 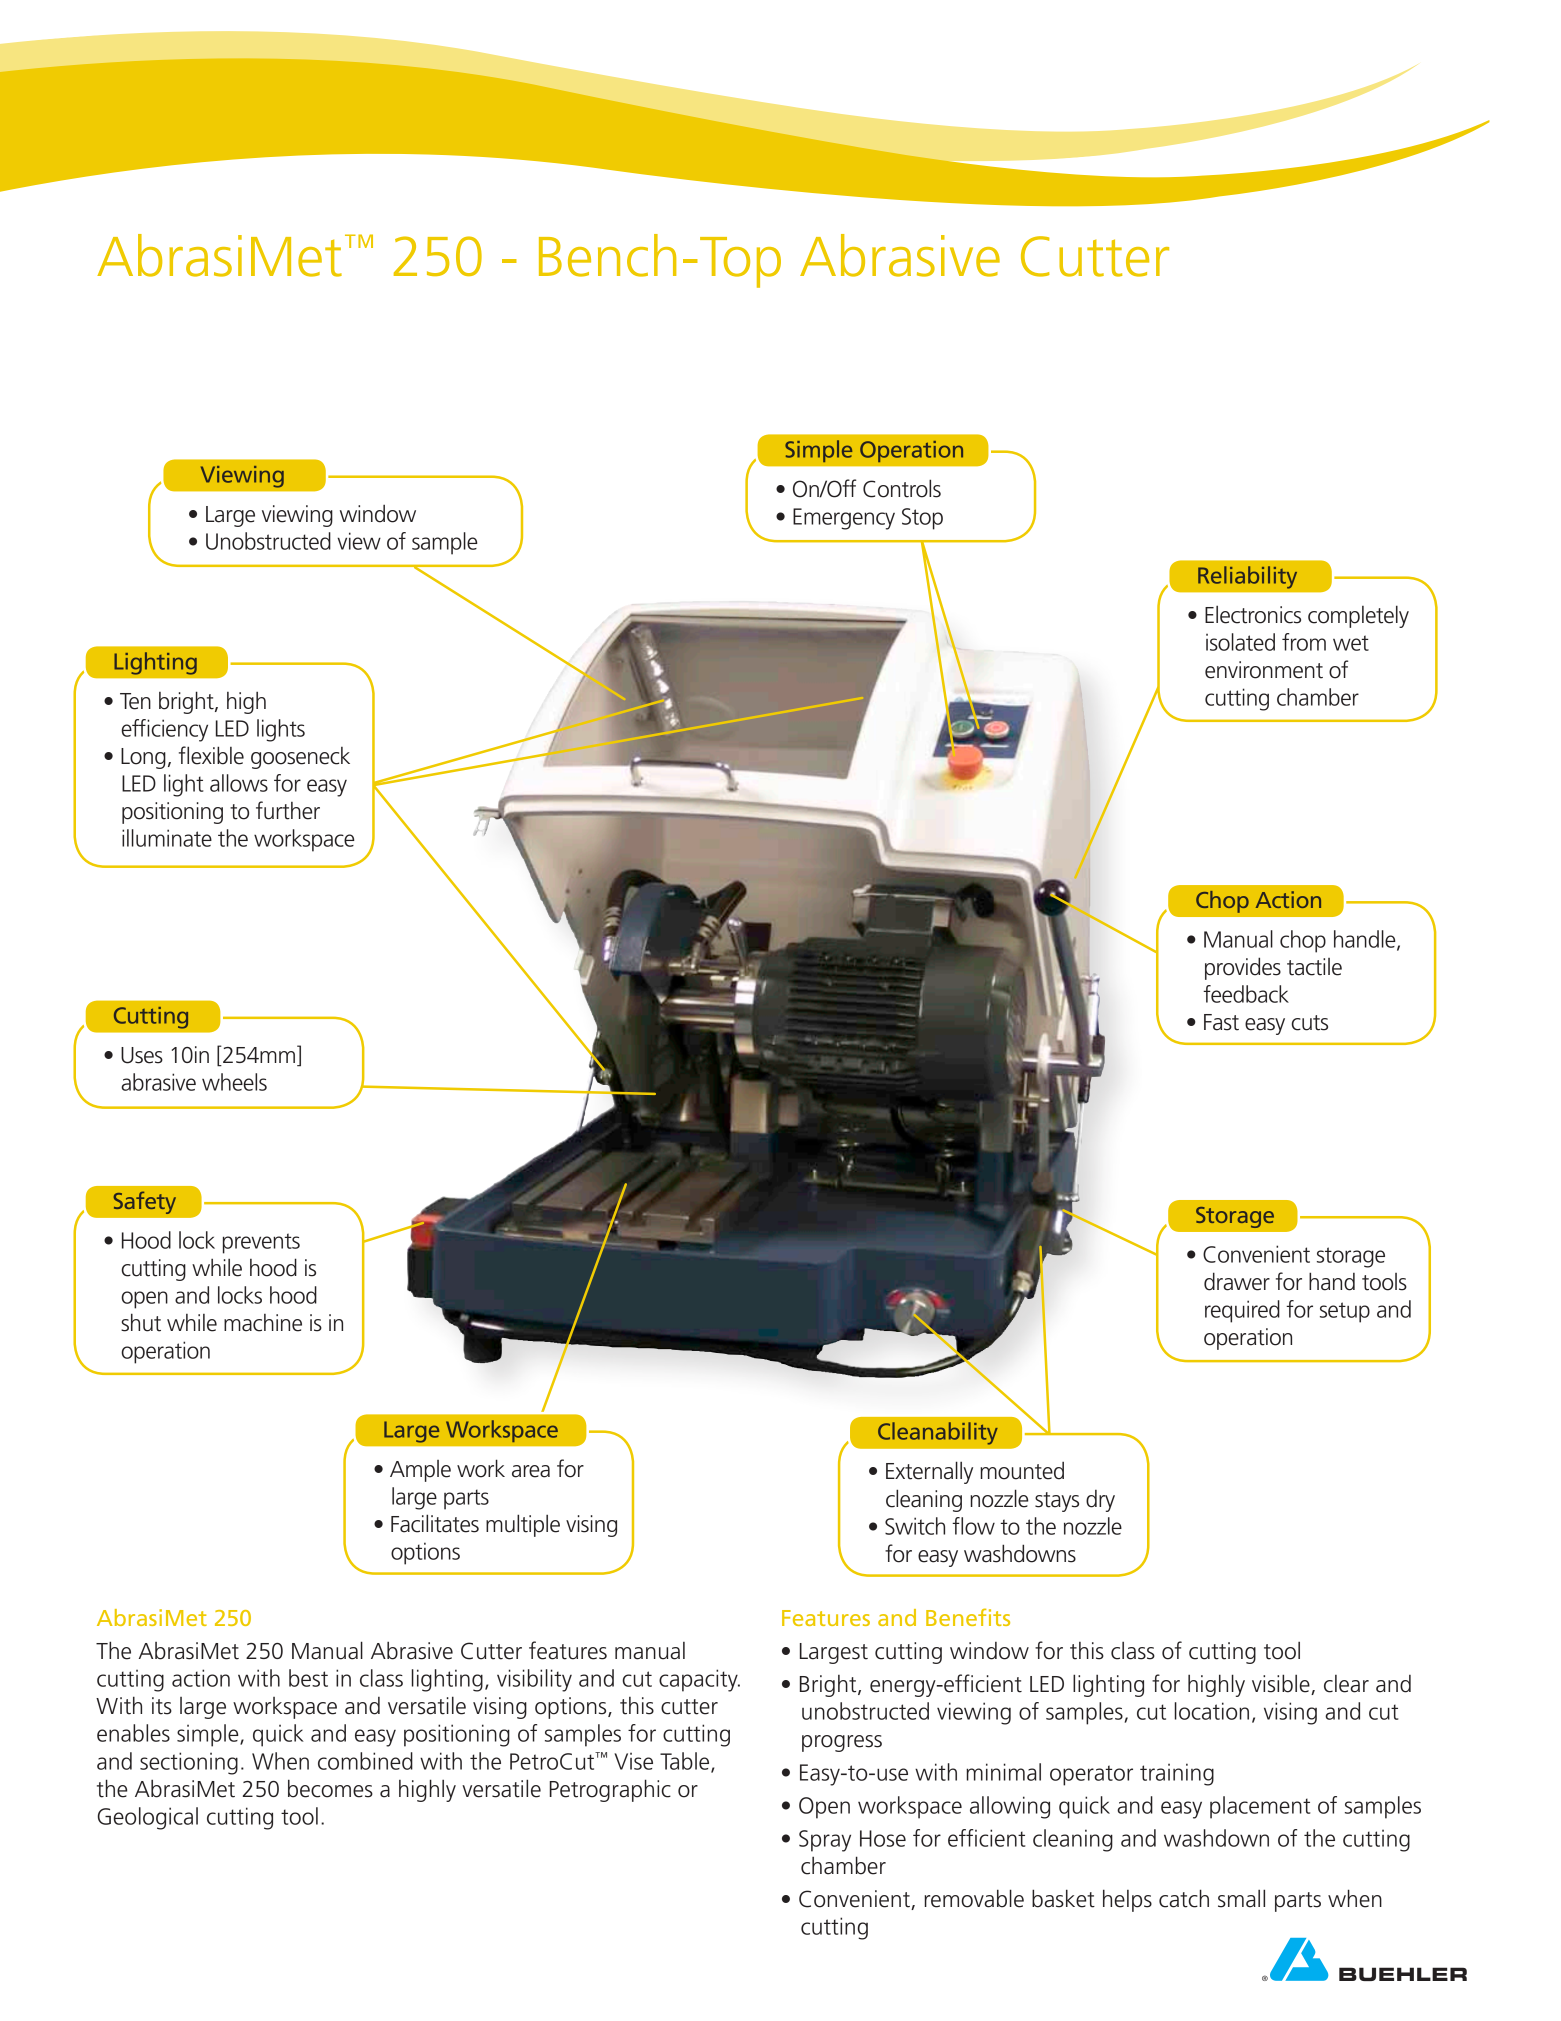 What do you see at coordinates (135, 701) in the page?
I see `Ten` at bounding box center [135, 701].
